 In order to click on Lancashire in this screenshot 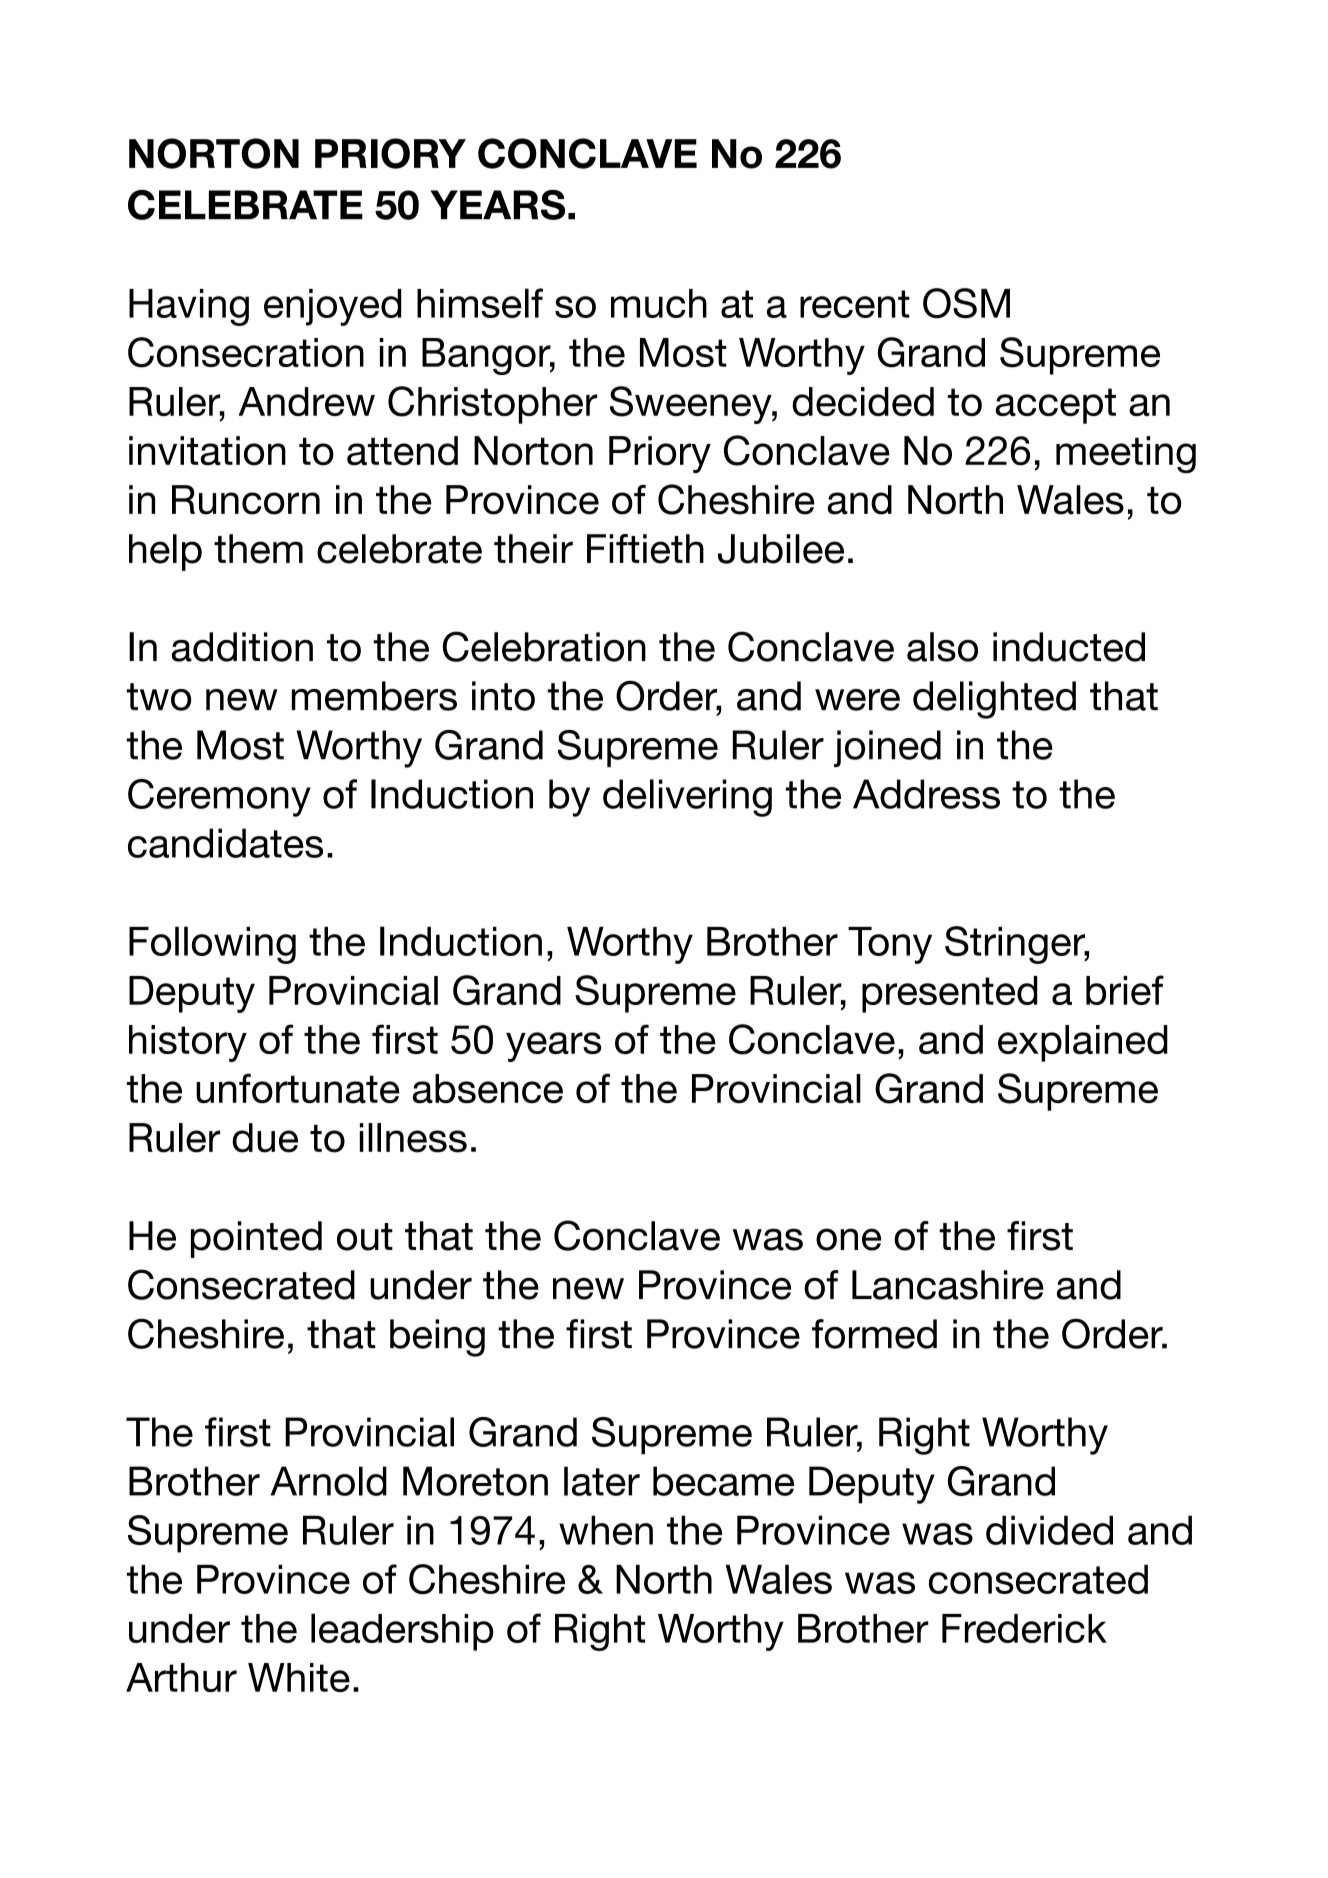, I will do `click(948, 1285)`.
